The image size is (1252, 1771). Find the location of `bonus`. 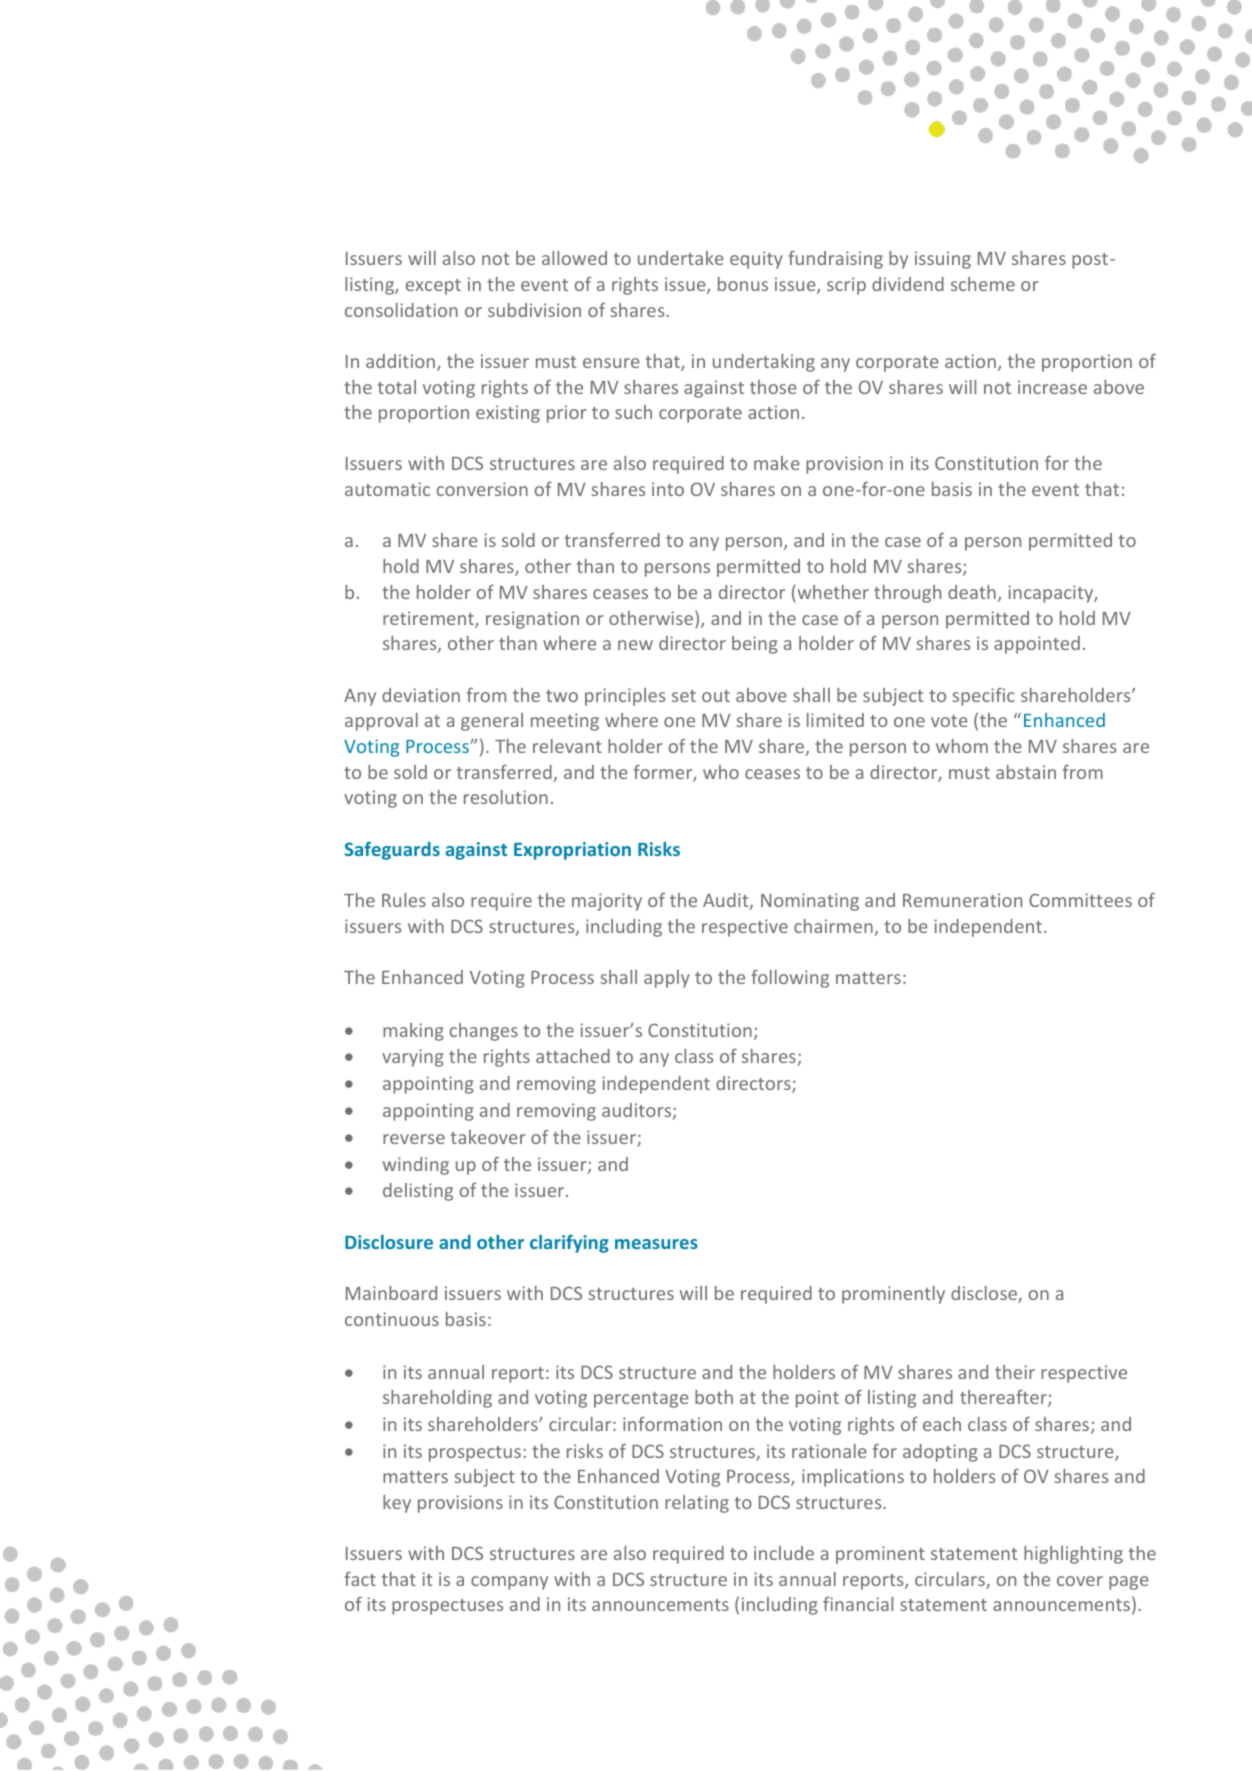

bonus is located at coordinates (743, 284).
